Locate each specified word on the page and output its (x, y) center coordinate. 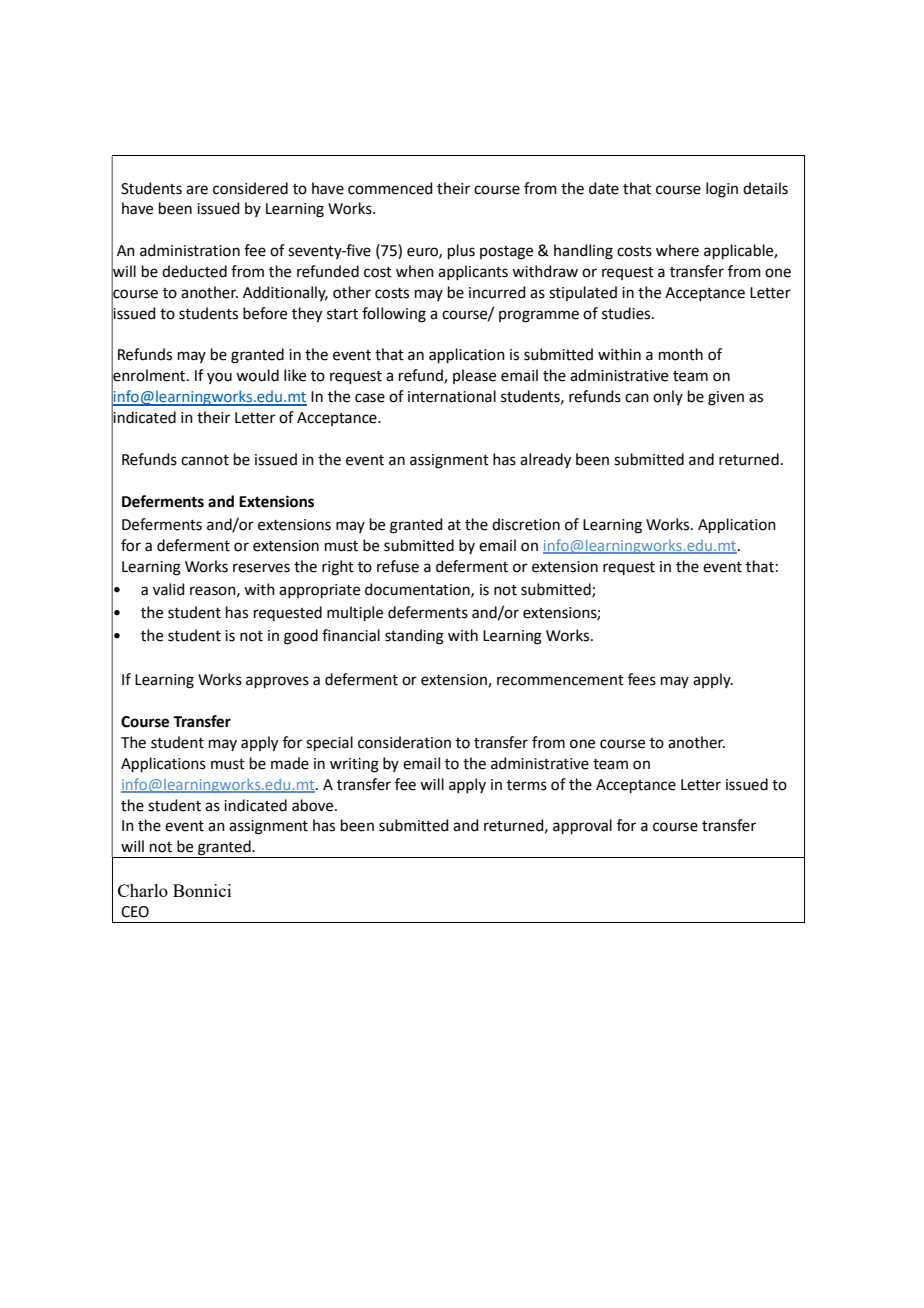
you (219, 378)
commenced (390, 188)
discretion (526, 524)
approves (277, 682)
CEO (135, 912)
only (668, 397)
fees (642, 679)
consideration (404, 742)
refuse (398, 566)
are (197, 190)
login (722, 190)
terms (527, 785)
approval (582, 826)
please (474, 376)
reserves (261, 568)
